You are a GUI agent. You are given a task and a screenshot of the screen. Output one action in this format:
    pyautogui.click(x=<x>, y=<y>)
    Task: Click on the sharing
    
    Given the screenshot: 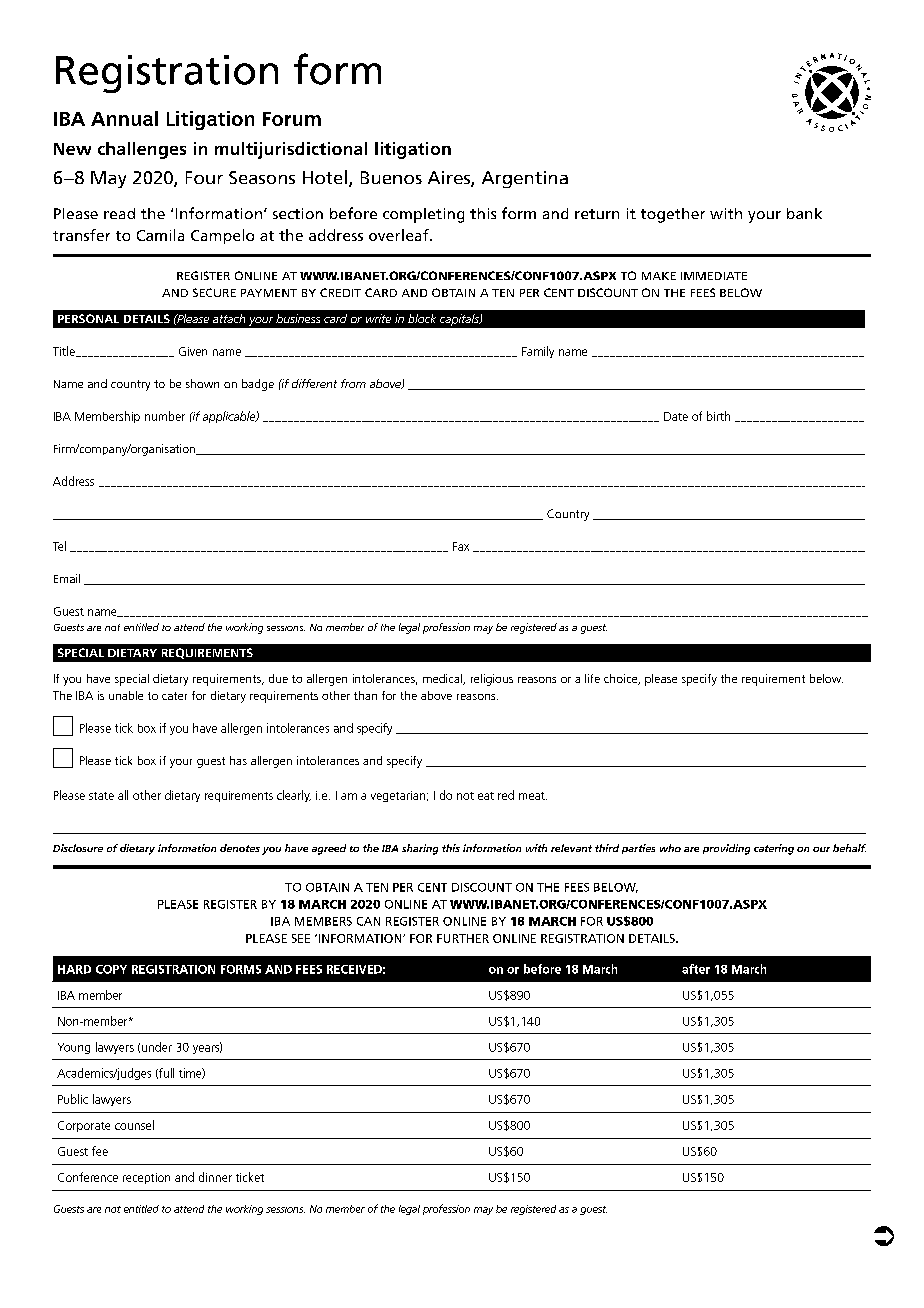 What is the action you would take?
    pyautogui.click(x=420, y=849)
